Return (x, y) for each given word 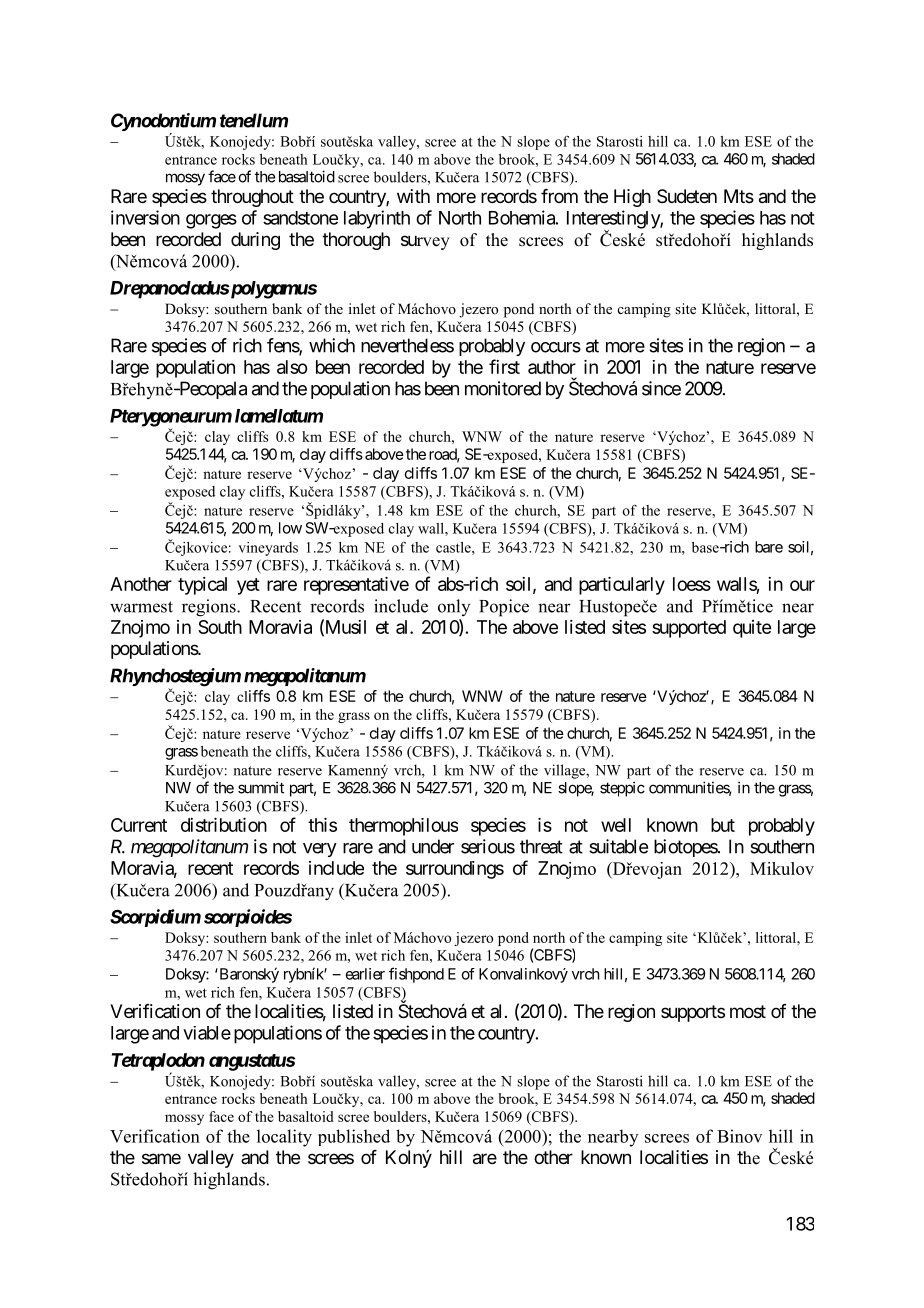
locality (284, 1138)
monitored (503, 388)
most (748, 1011)
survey (425, 242)
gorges (211, 221)
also (292, 367)
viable (207, 1033)
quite (752, 629)
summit (261, 787)
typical (202, 586)
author (552, 367)
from (559, 196)
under (433, 846)
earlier (365, 974)
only (454, 607)
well (616, 825)
